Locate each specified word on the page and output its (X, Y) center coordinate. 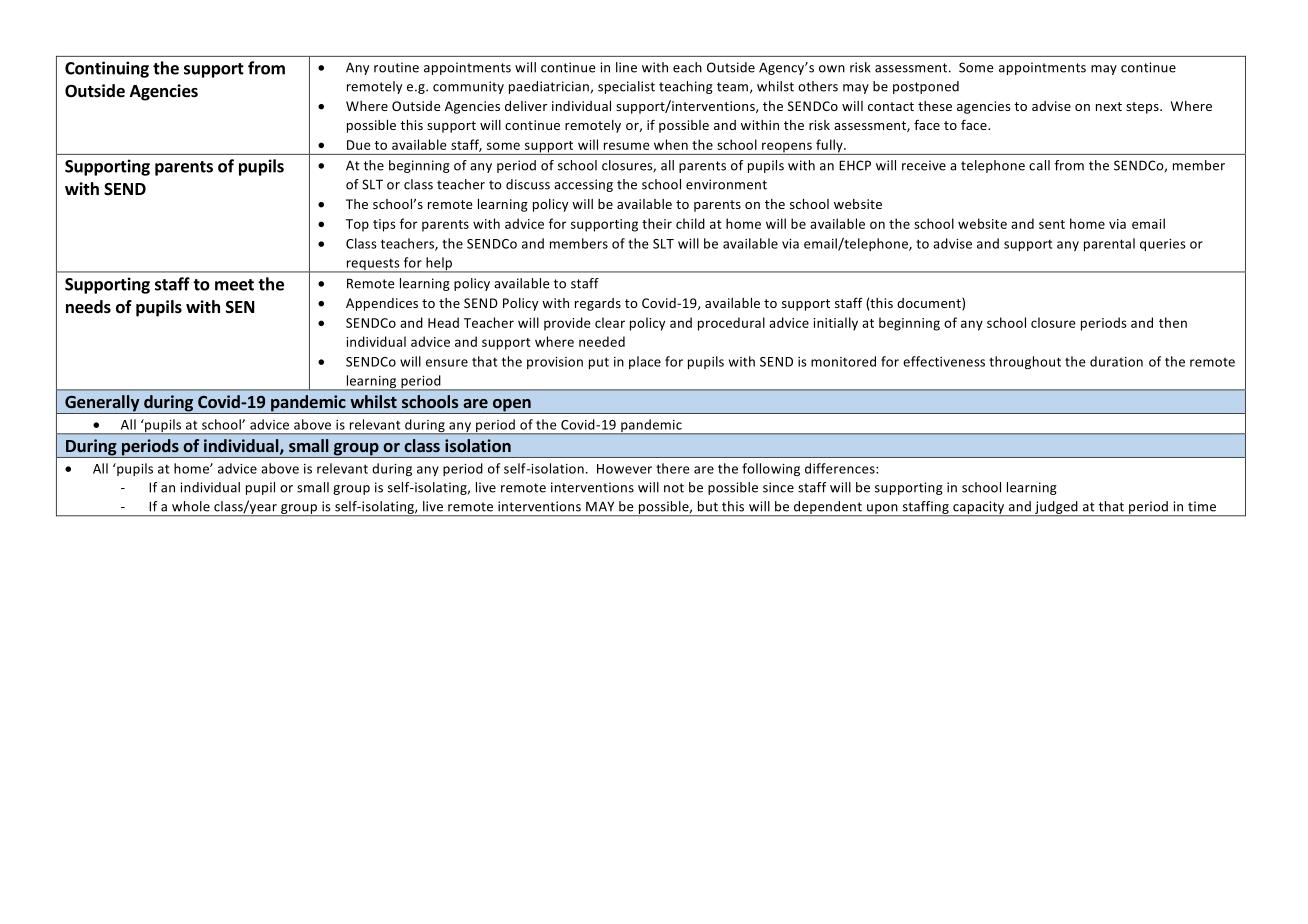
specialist (626, 87)
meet (234, 285)
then (1173, 322)
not (674, 488)
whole (191, 506)
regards (598, 304)
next (1109, 106)
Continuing (107, 69)
